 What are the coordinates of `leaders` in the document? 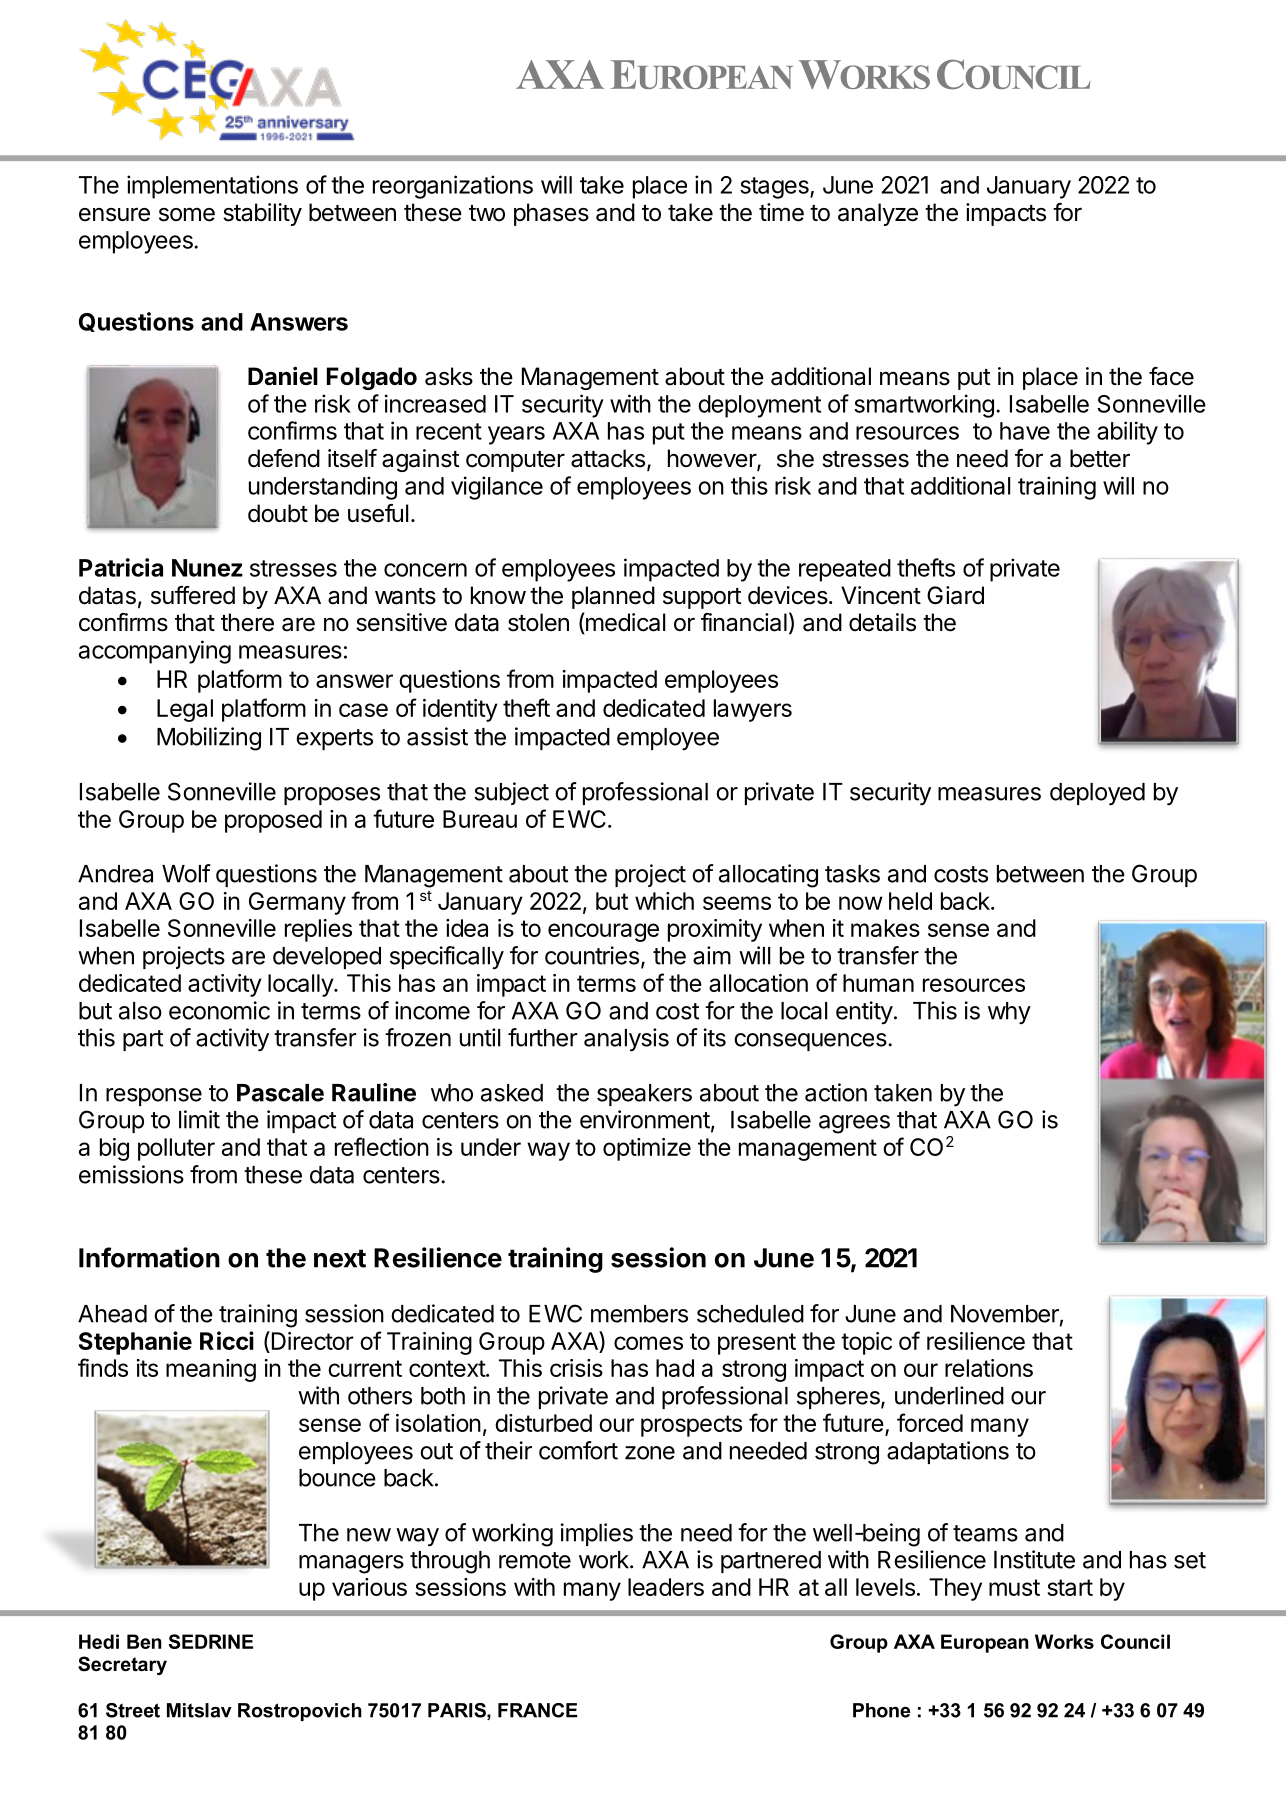 It's located at (666, 1587).
